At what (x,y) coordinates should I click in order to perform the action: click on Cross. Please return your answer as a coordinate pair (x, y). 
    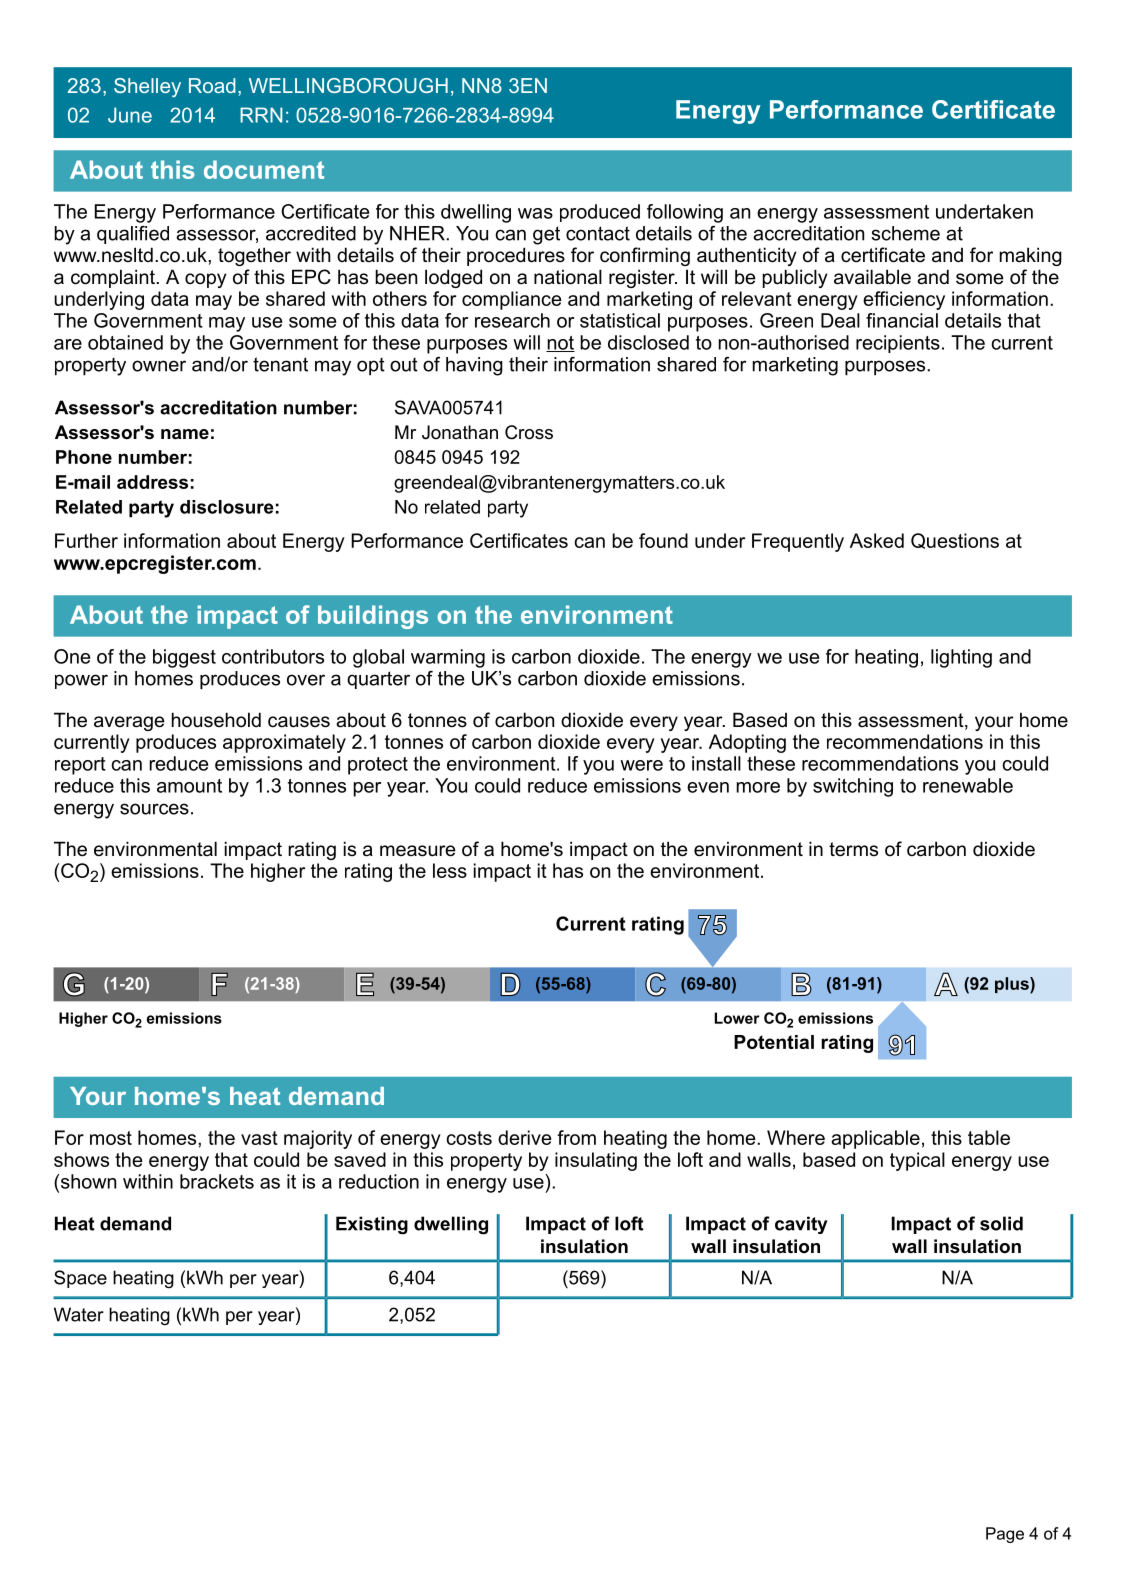
    Looking at the image, I should click on (529, 432).
